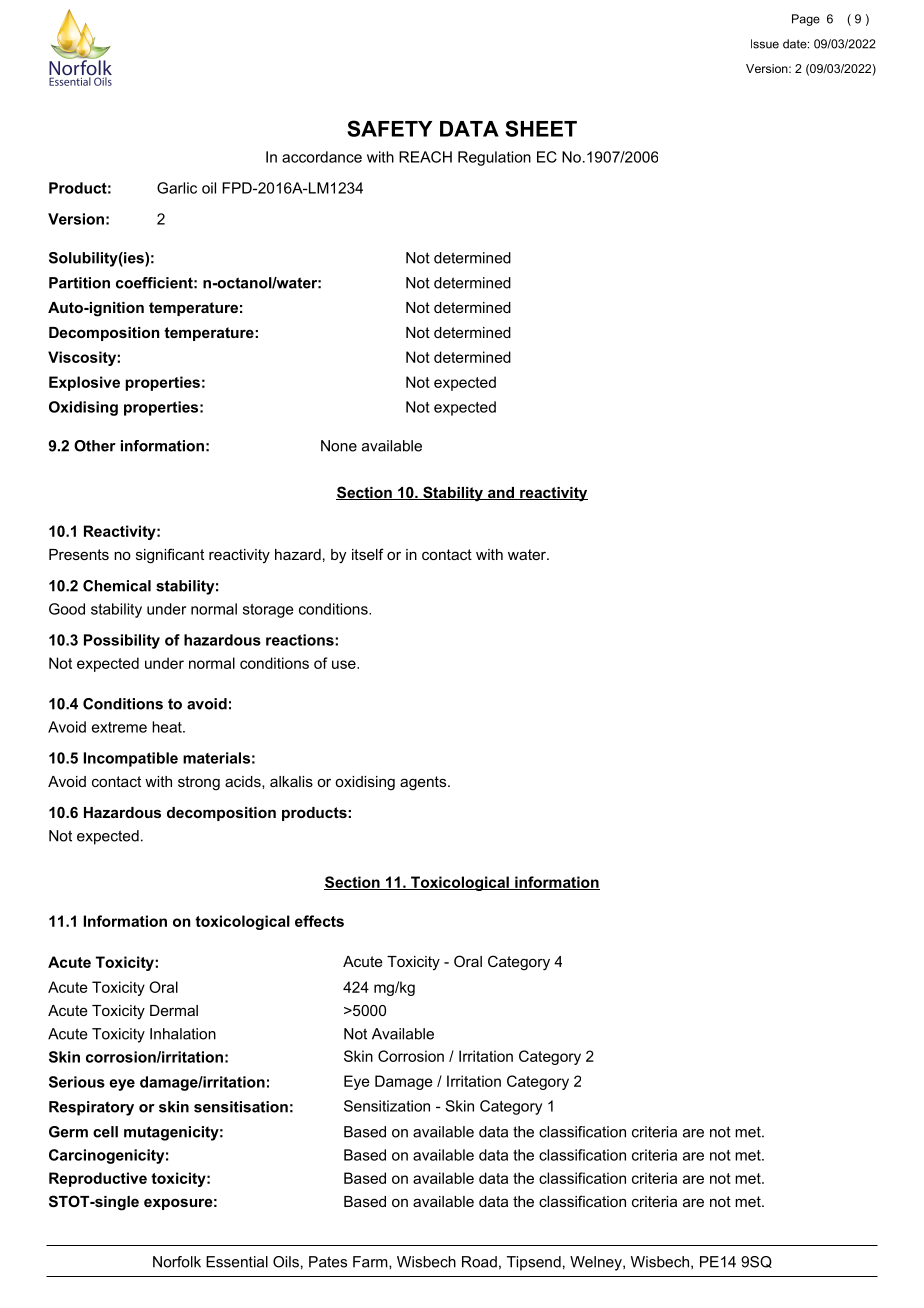 Image resolution: width=924 pixels, height=1308 pixels. Describe the element at coordinates (177, 1262) in the document. I see `Norfolk` at that location.
